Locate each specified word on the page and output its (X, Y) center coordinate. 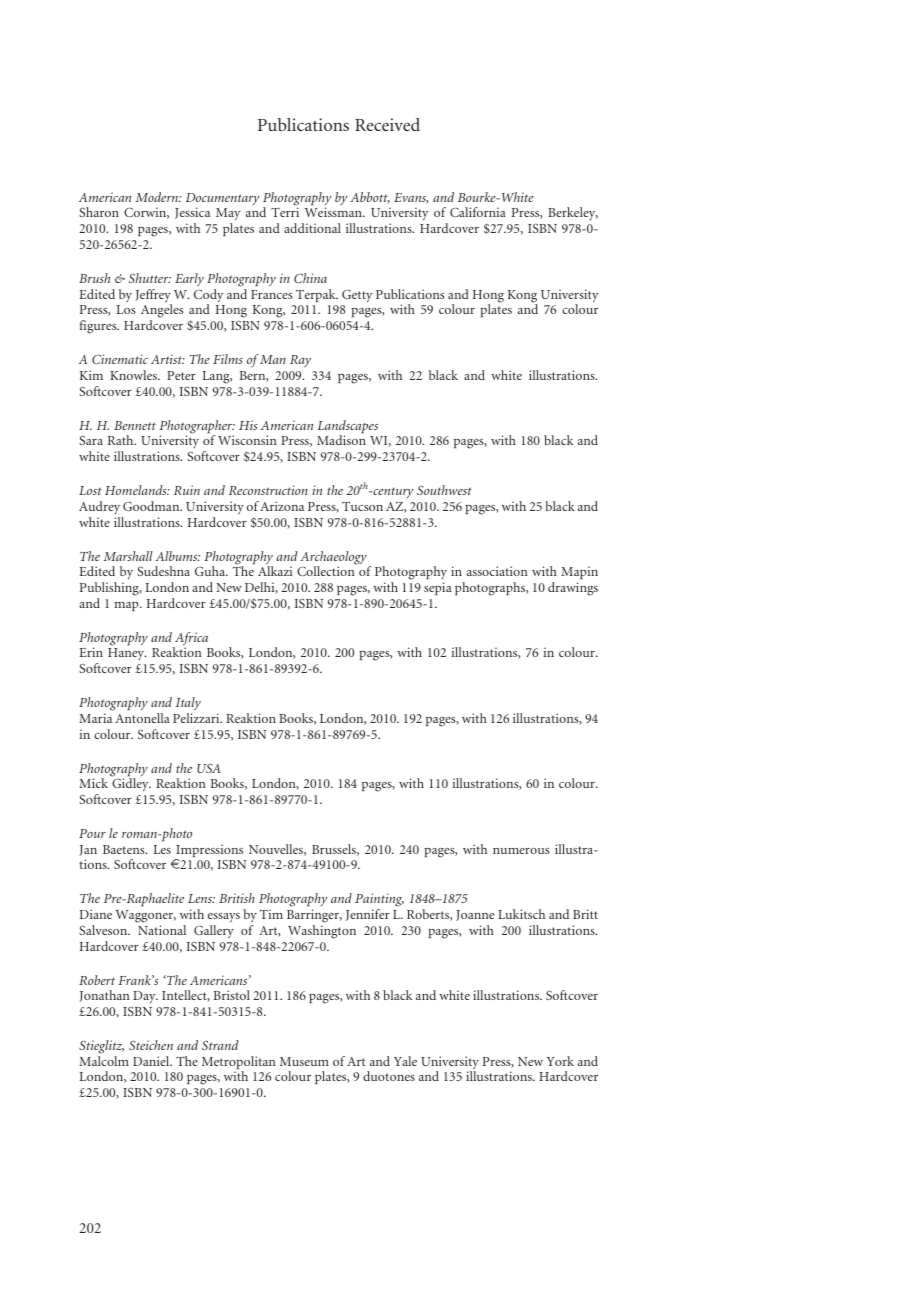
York (560, 1061)
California (478, 212)
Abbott (370, 198)
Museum (304, 1061)
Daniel (152, 1061)
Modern (158, 197)
